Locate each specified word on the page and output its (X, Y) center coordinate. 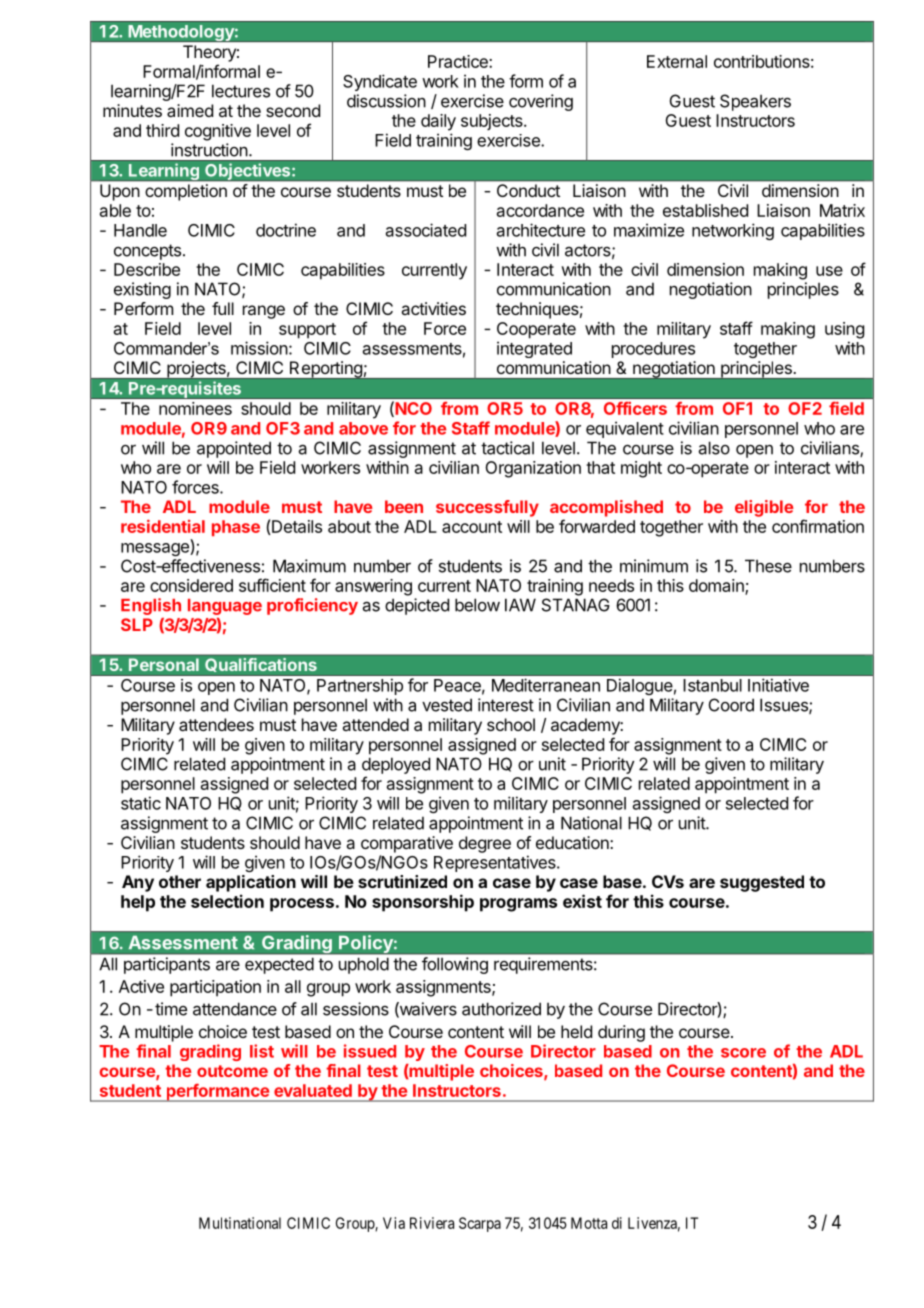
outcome (232, 1071)
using (844, 330)
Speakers (755, 102)
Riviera (432, 1223)
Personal (164, 664)
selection (227, 901)
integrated (534, 349)
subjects (493, 122)
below (477, 605)
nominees (195, 408)
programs (518, 905)
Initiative (778, 685)
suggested (762, 883)
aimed (190, 110)
